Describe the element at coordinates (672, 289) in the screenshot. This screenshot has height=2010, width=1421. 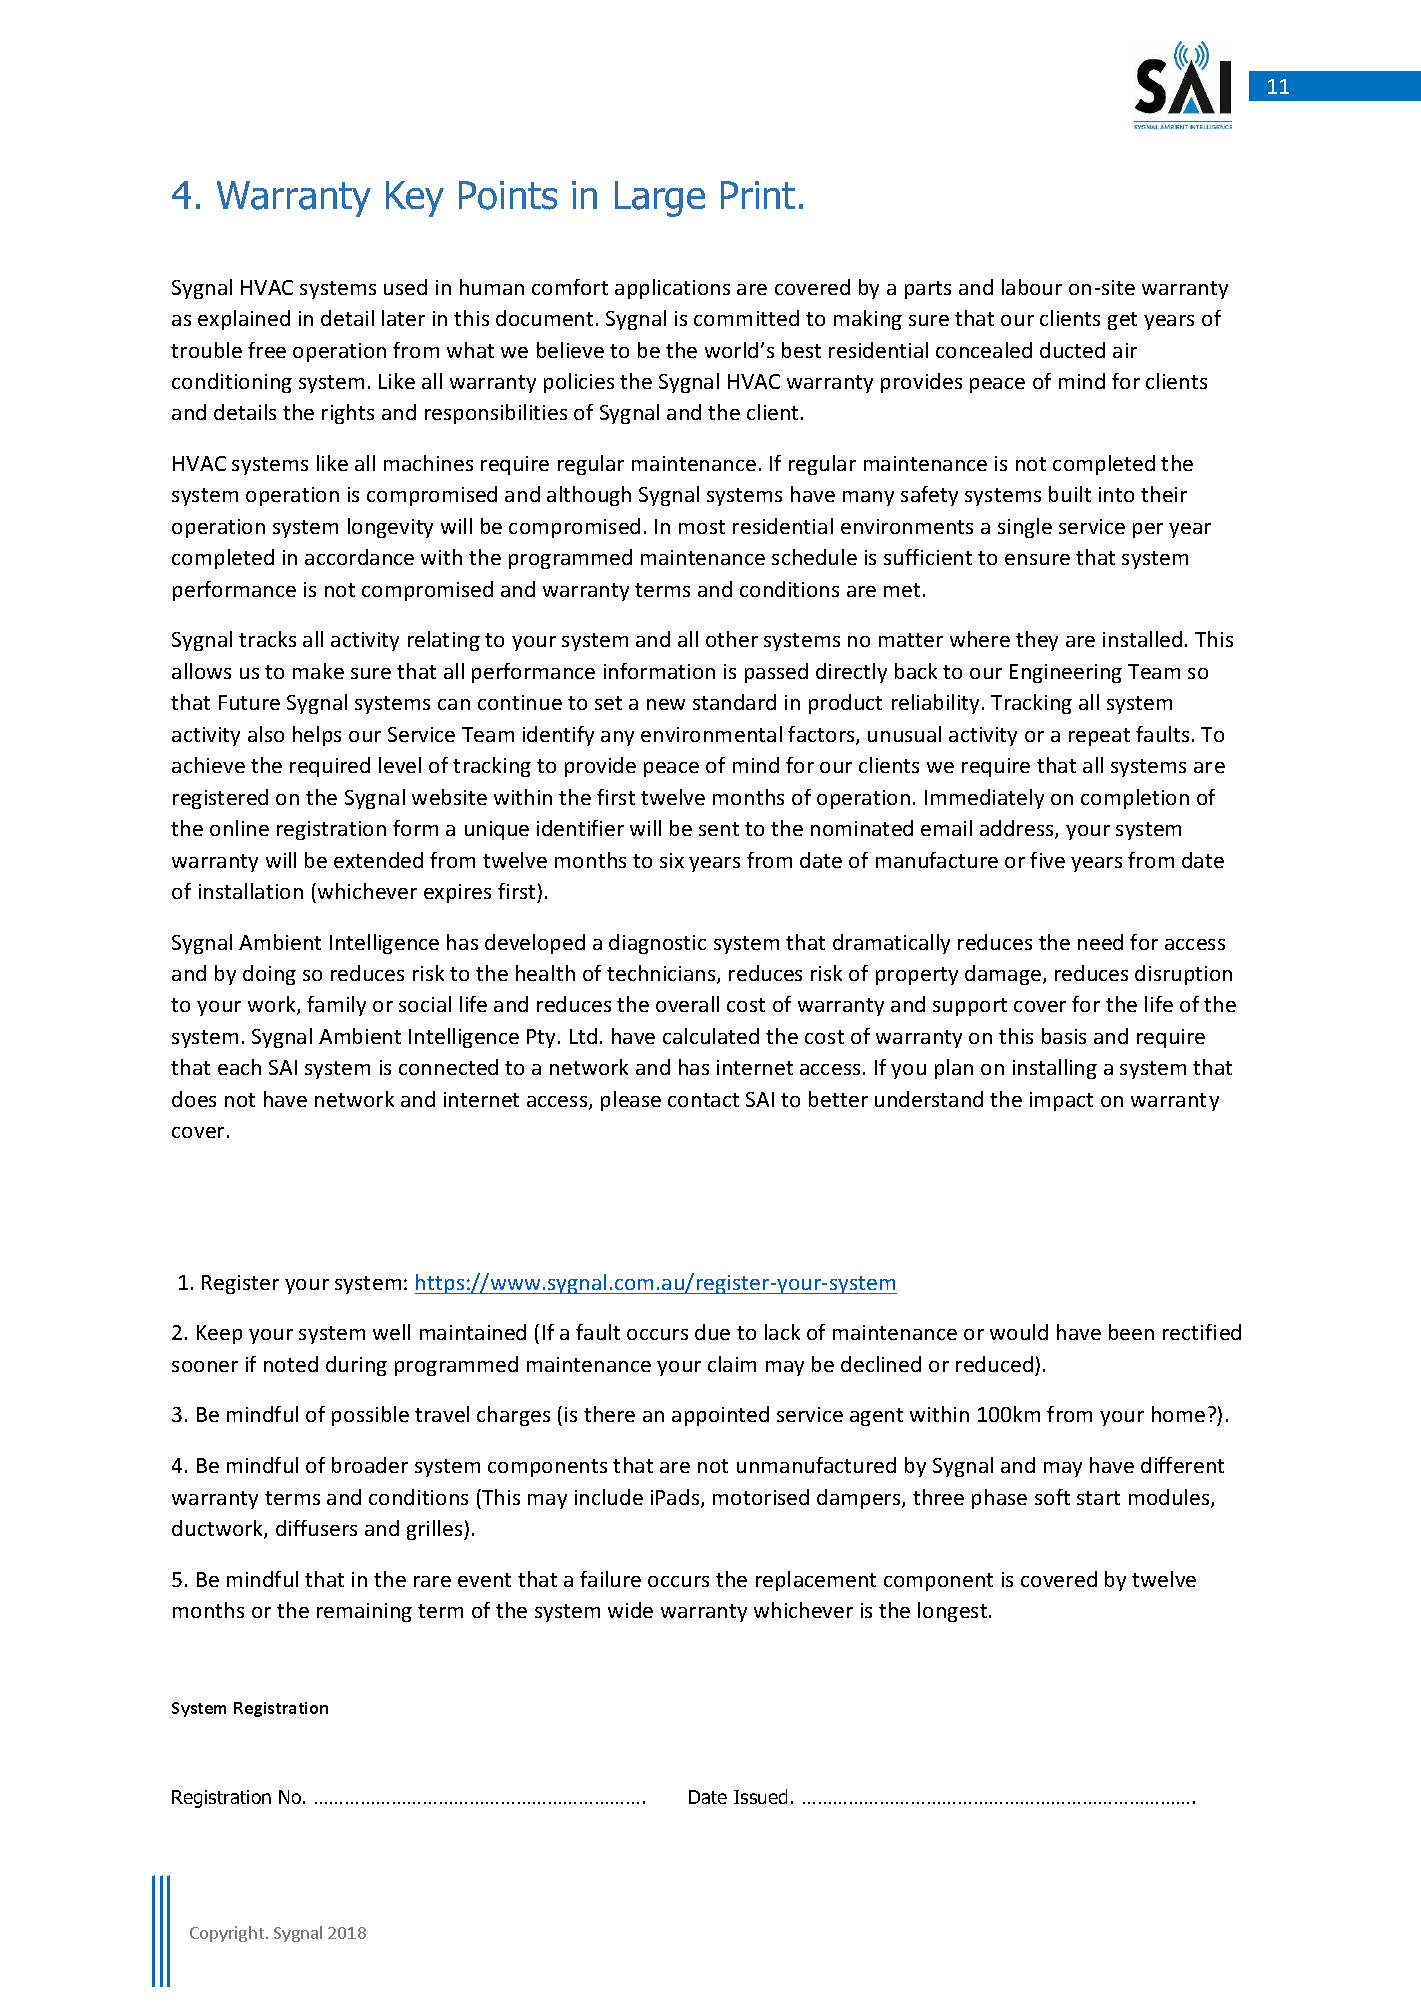
I see `applications` at that location.
